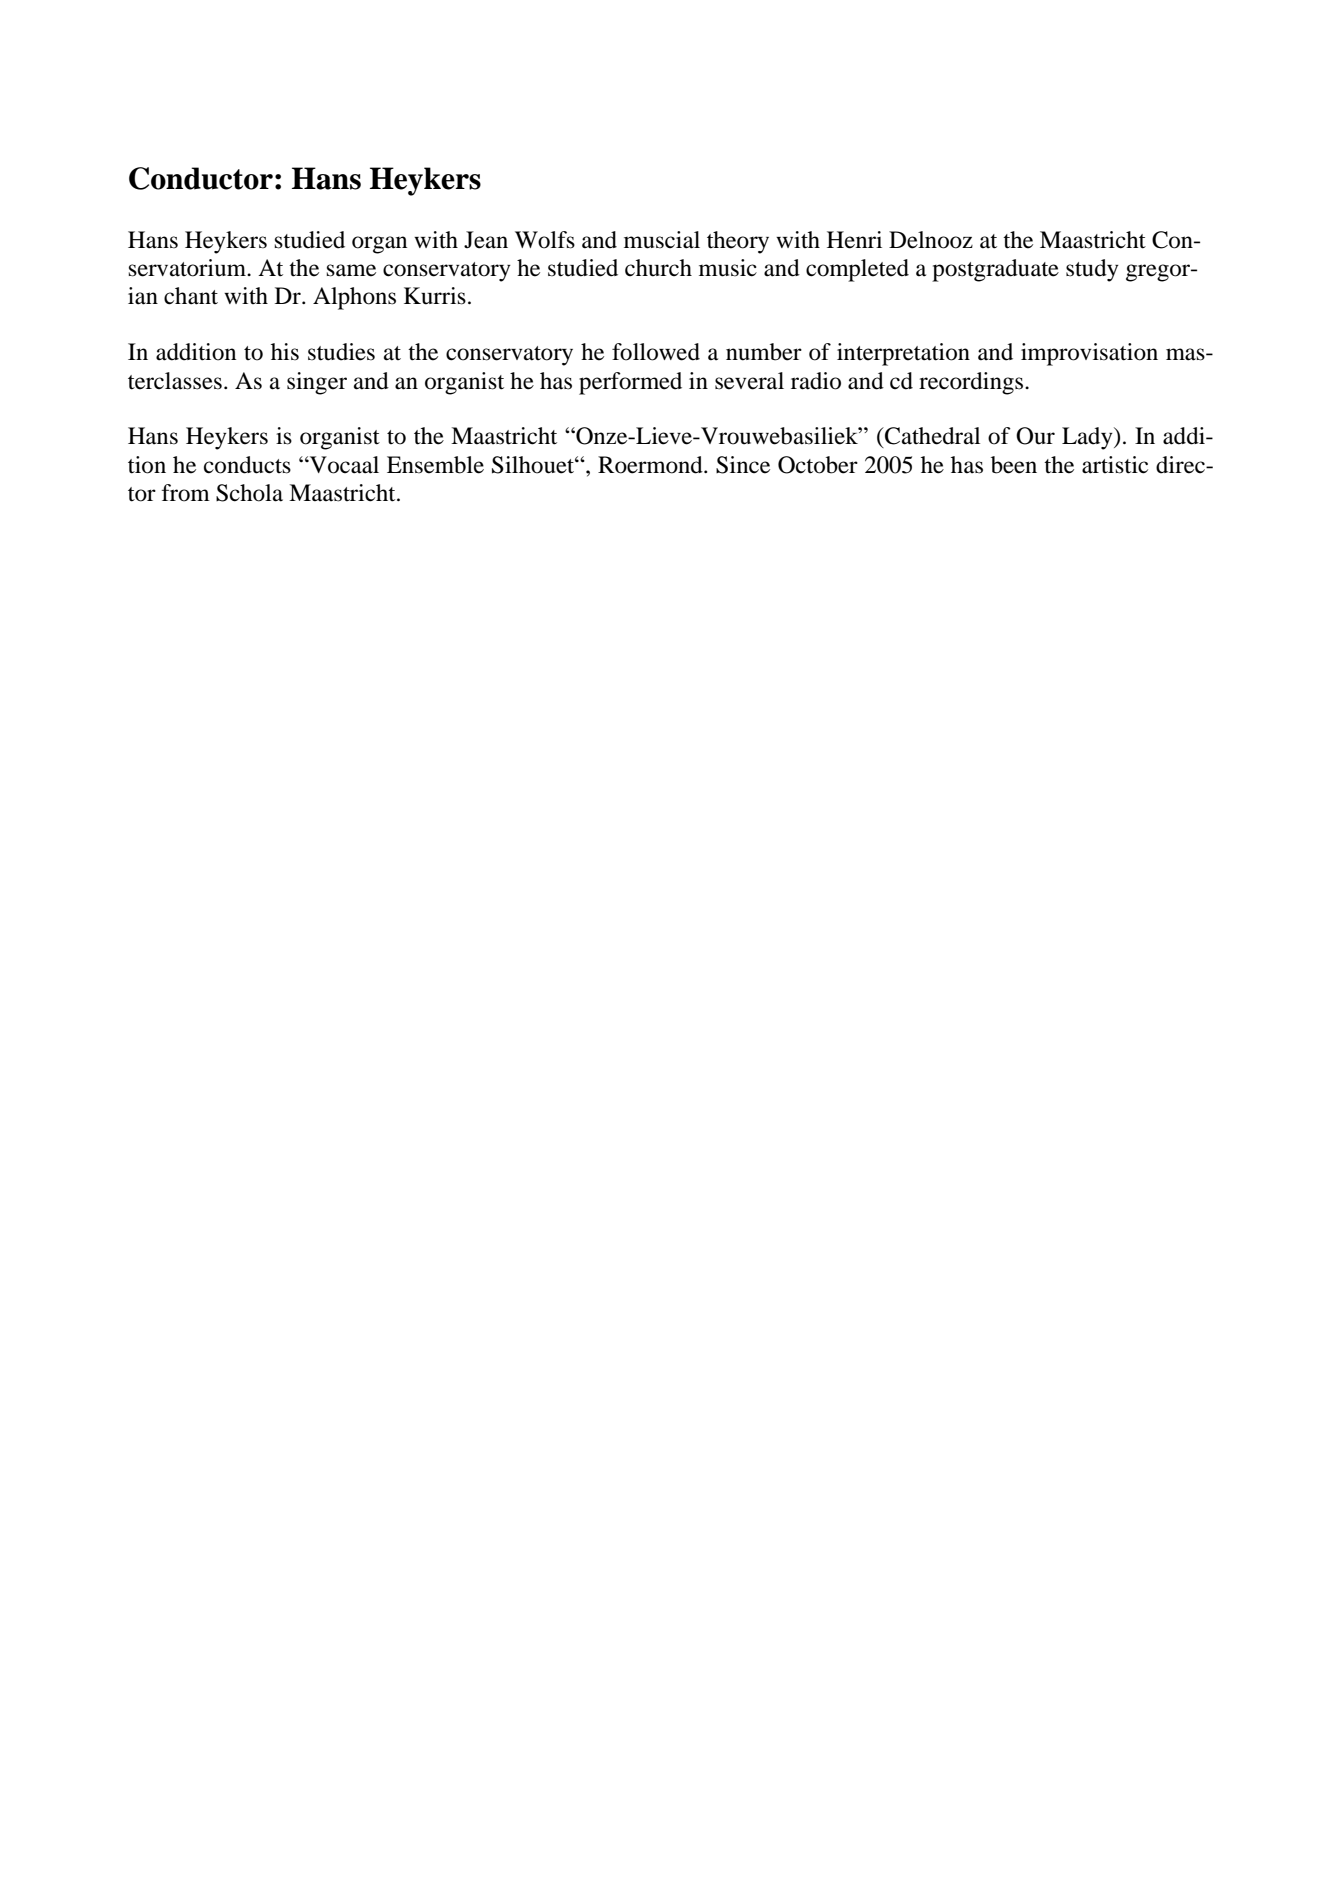  I want to click on theory, so click(738, 242).
